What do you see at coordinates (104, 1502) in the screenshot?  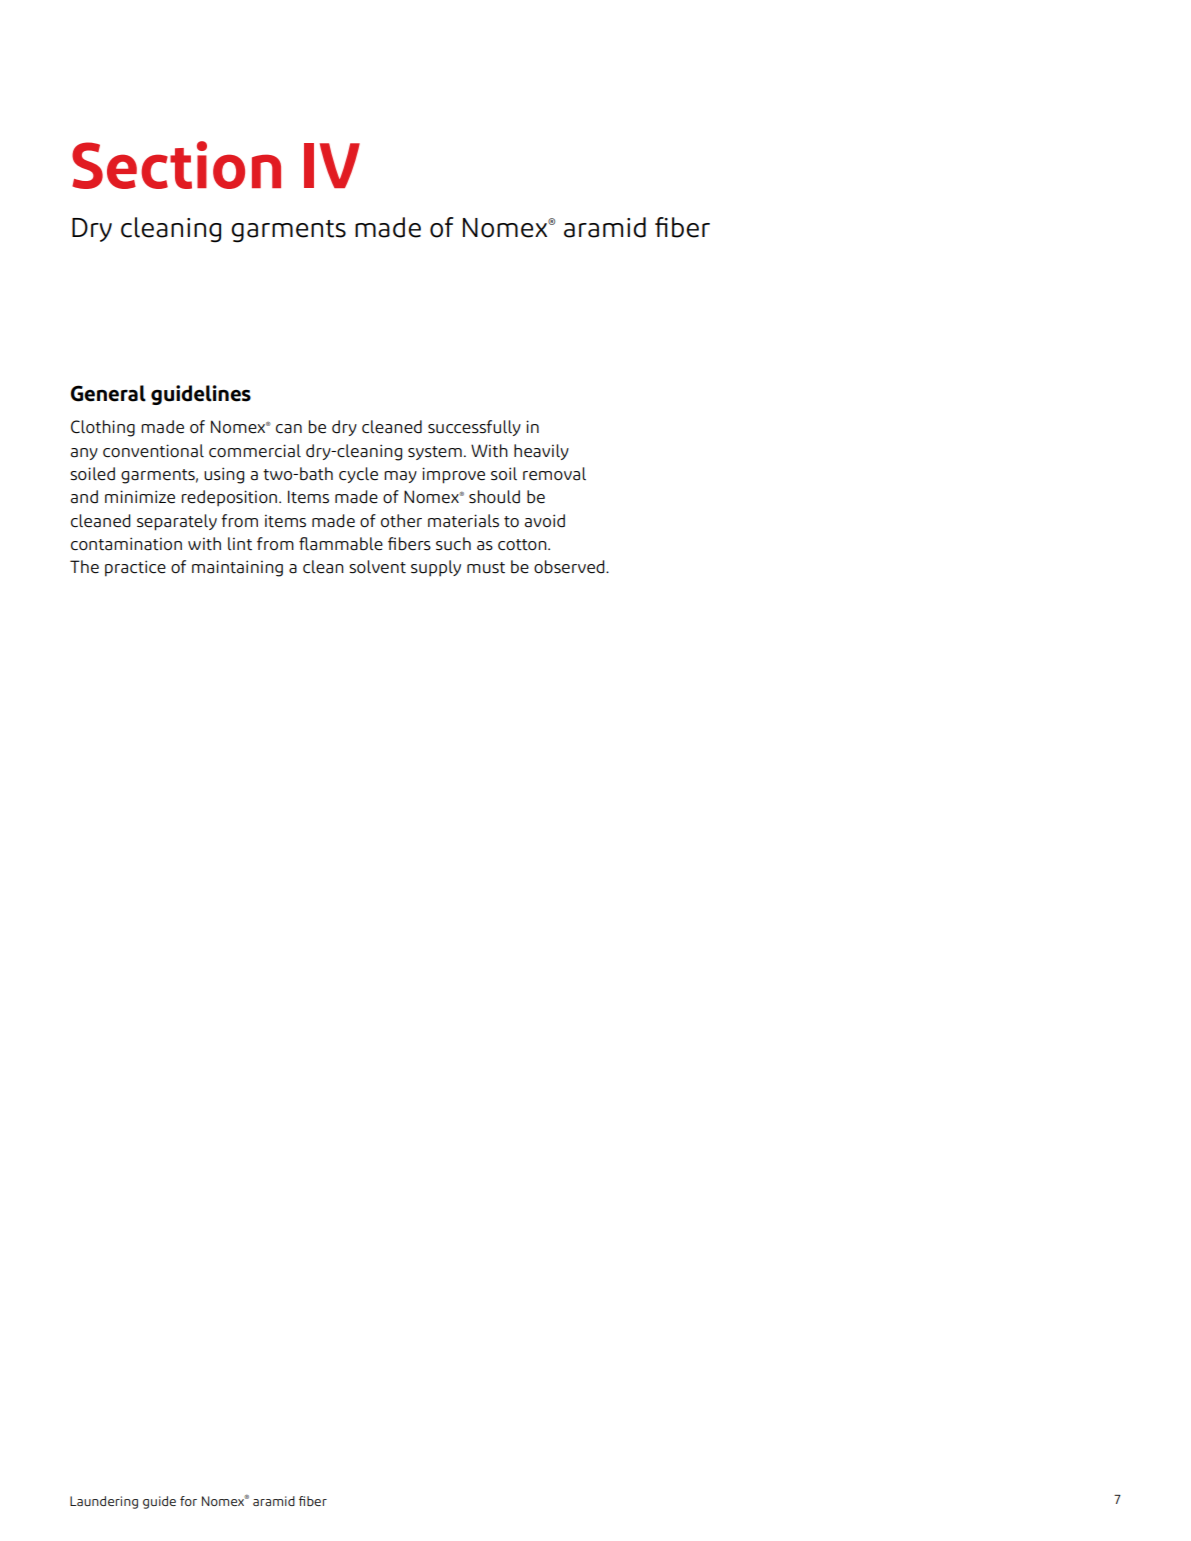 I see `Laundering` at bounding box center [104, 1502].
